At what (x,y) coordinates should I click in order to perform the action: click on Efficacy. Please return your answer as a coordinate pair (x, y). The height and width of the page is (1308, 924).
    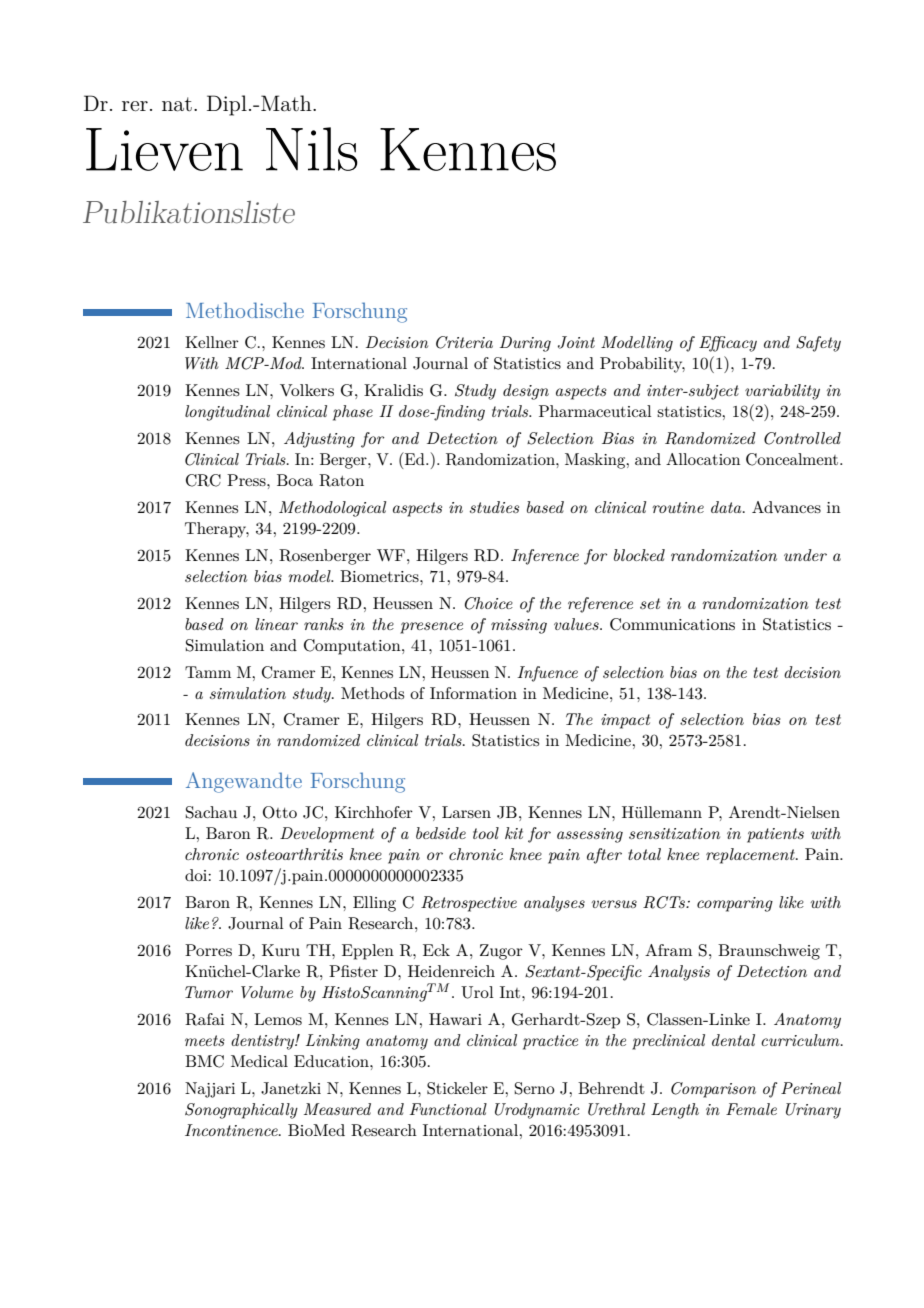
    Looking at the image, I should click on (728, 344).
